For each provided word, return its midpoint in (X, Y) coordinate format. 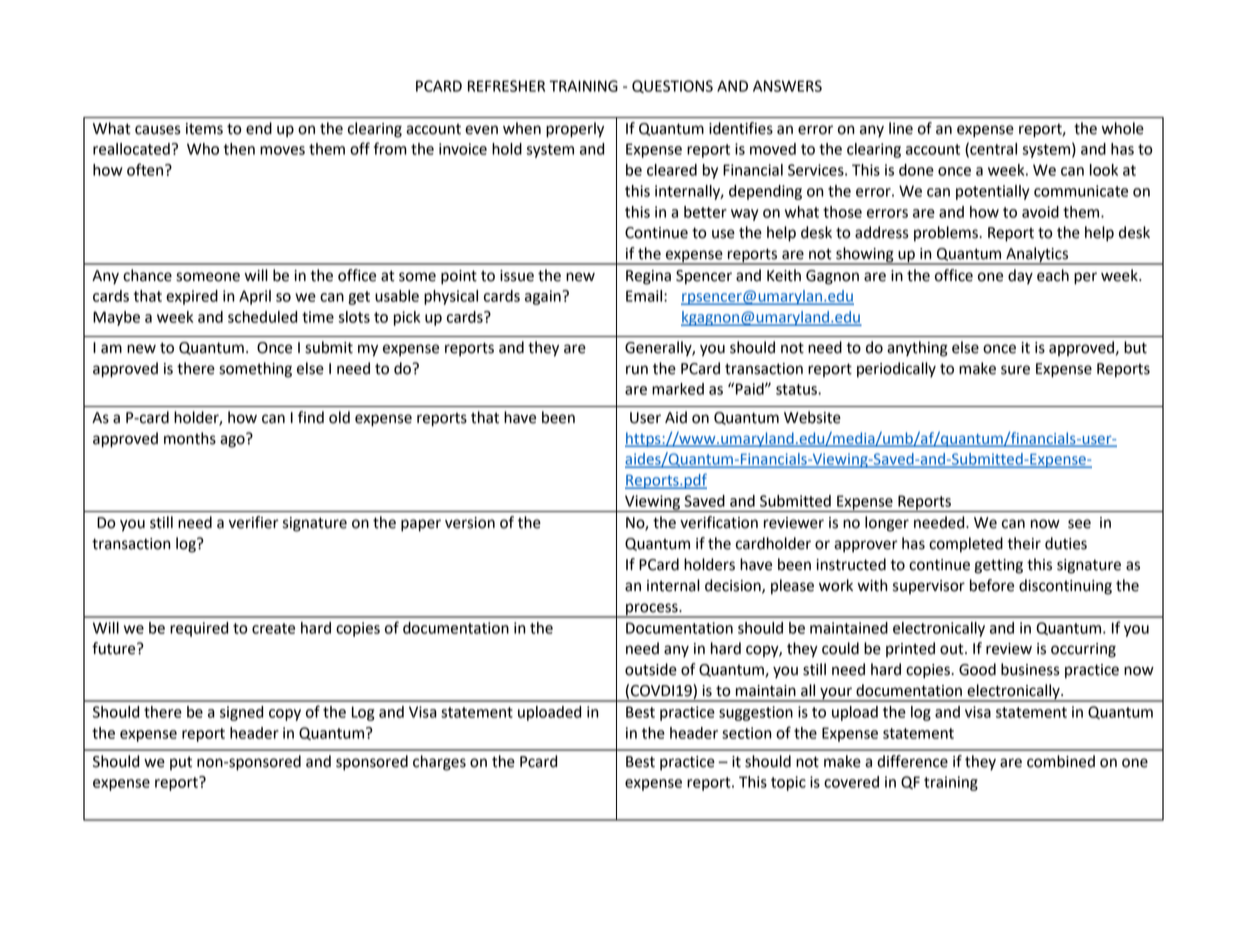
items (204, 129)
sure (1015, 370)
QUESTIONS (672, 86)
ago (233, 440)
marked (678, 389)
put (181, 763)
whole (1123, 128)
